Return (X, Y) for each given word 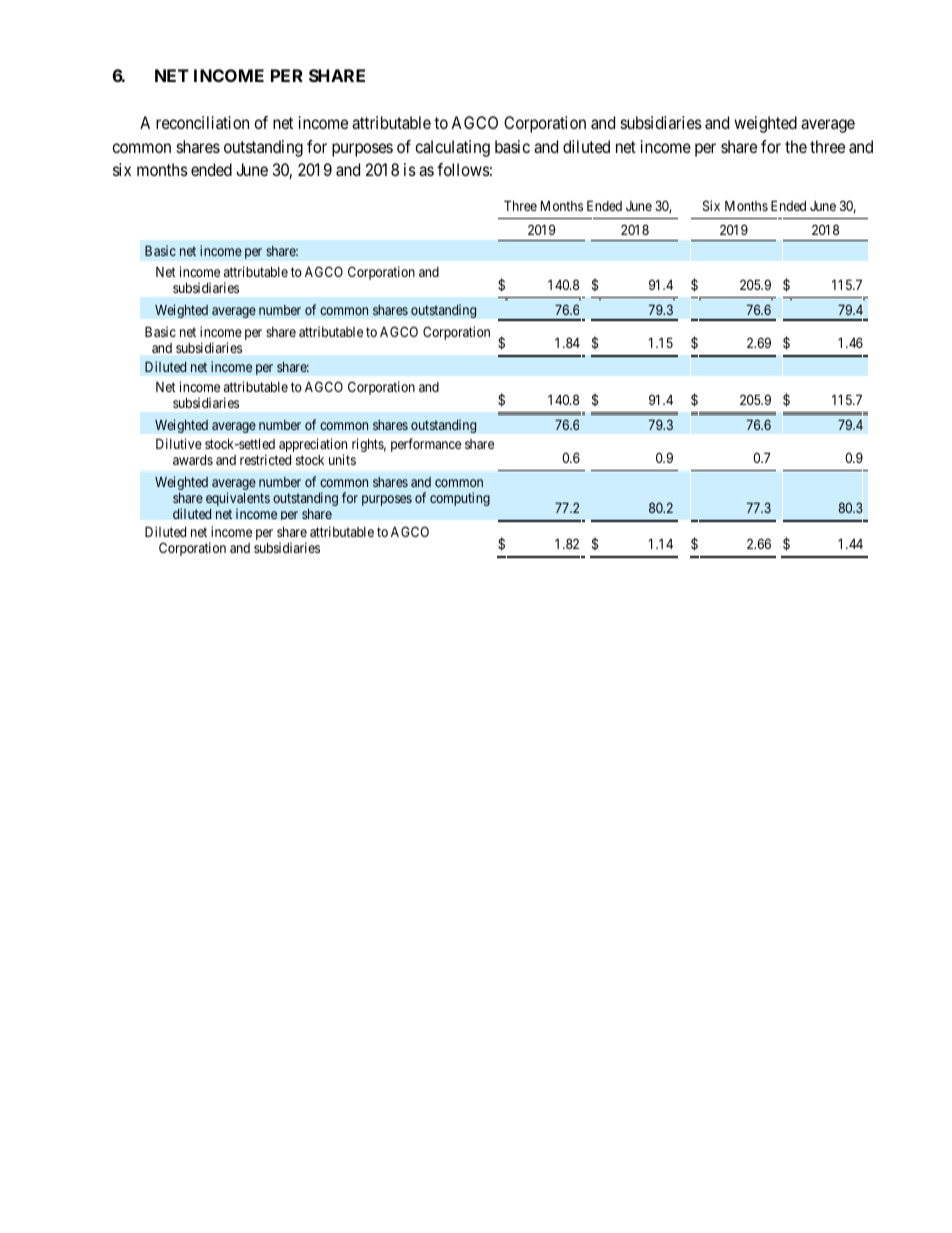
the (796, 146)
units (342, 459)
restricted (265, 459)
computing (460, 499)
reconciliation (202, 122)
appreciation (313, 446)
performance (426, 445)
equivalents (238, 500)
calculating (452, 148)
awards (193, 459)
